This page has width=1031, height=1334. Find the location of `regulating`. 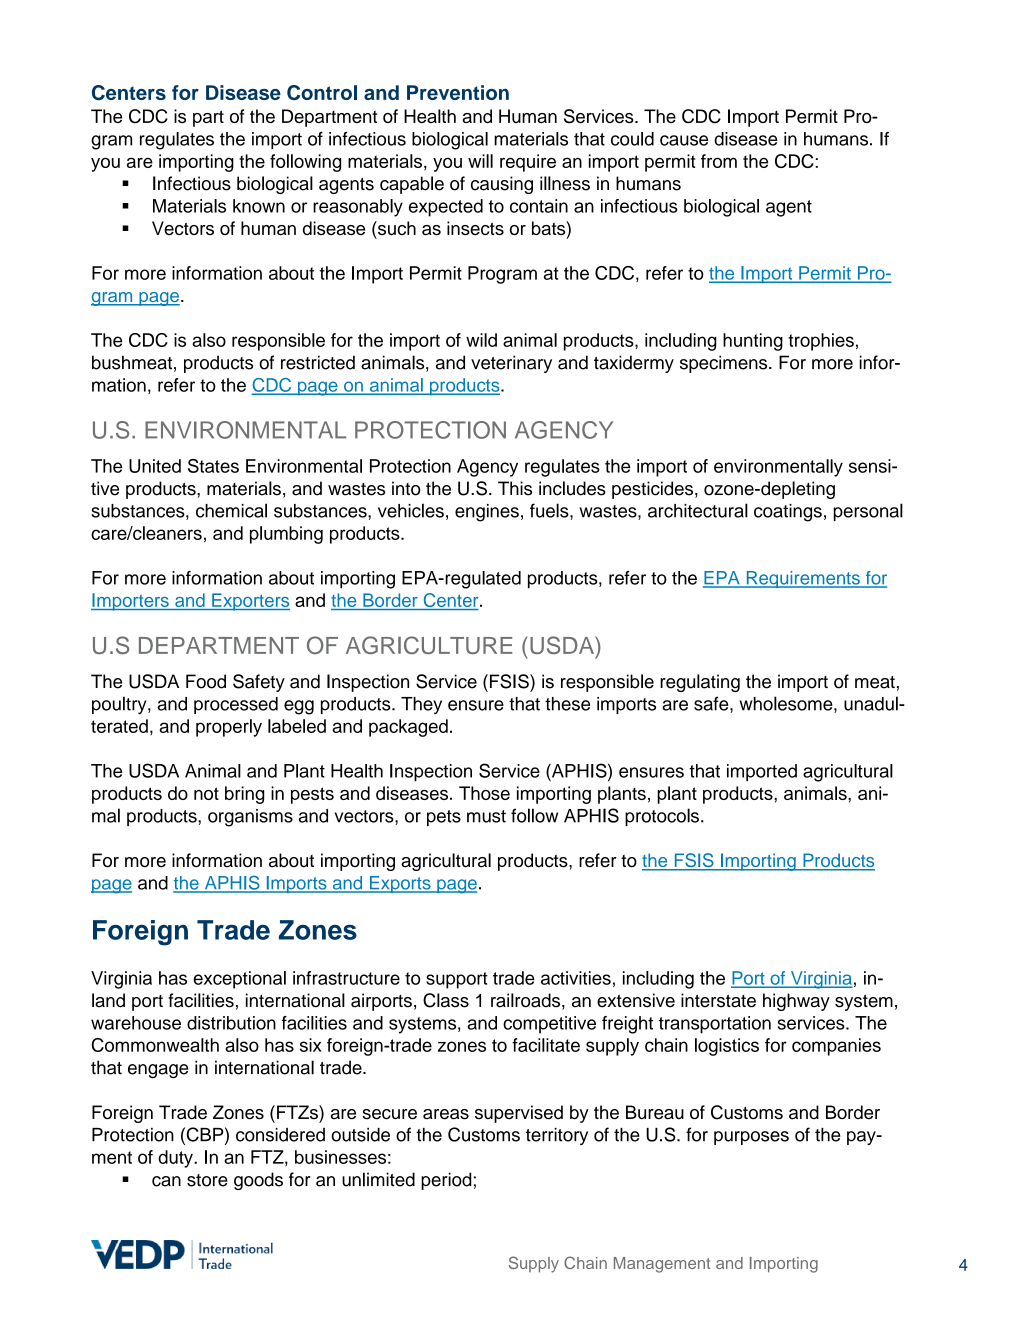

regulating is located at coordinates (700, 683).
